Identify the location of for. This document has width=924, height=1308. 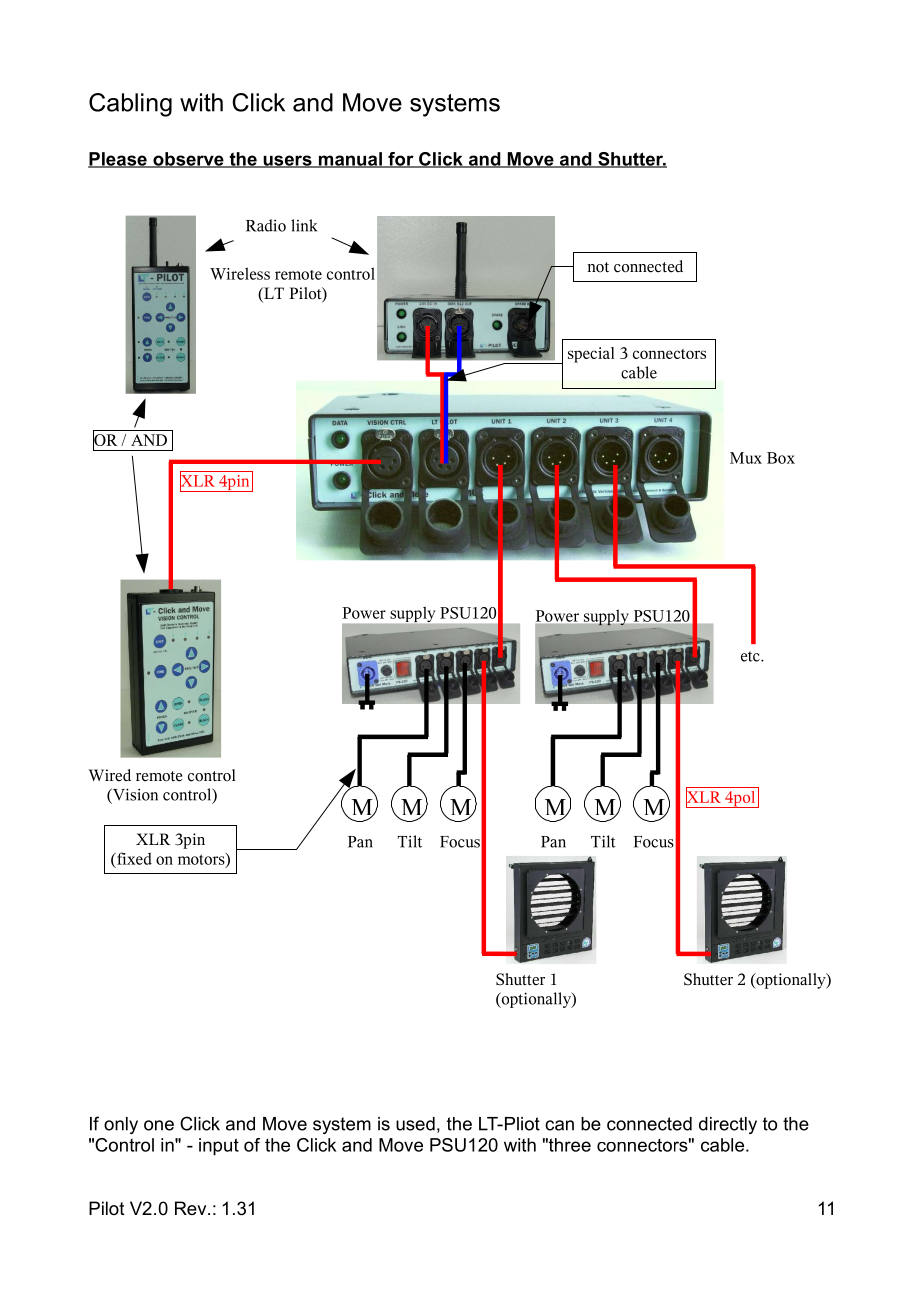
(401, 160).
